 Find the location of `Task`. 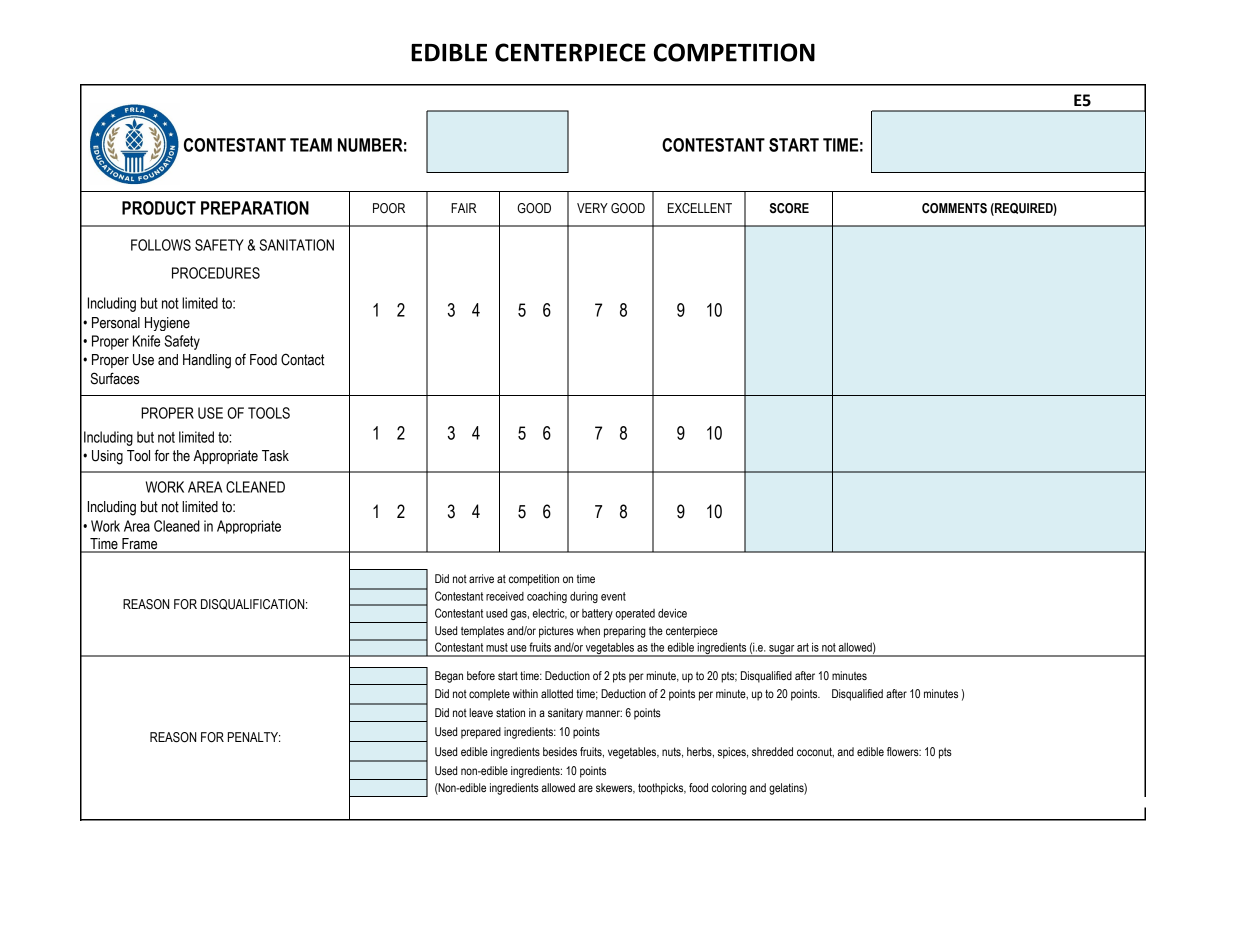

Task is located at coordinates (275, 456).
